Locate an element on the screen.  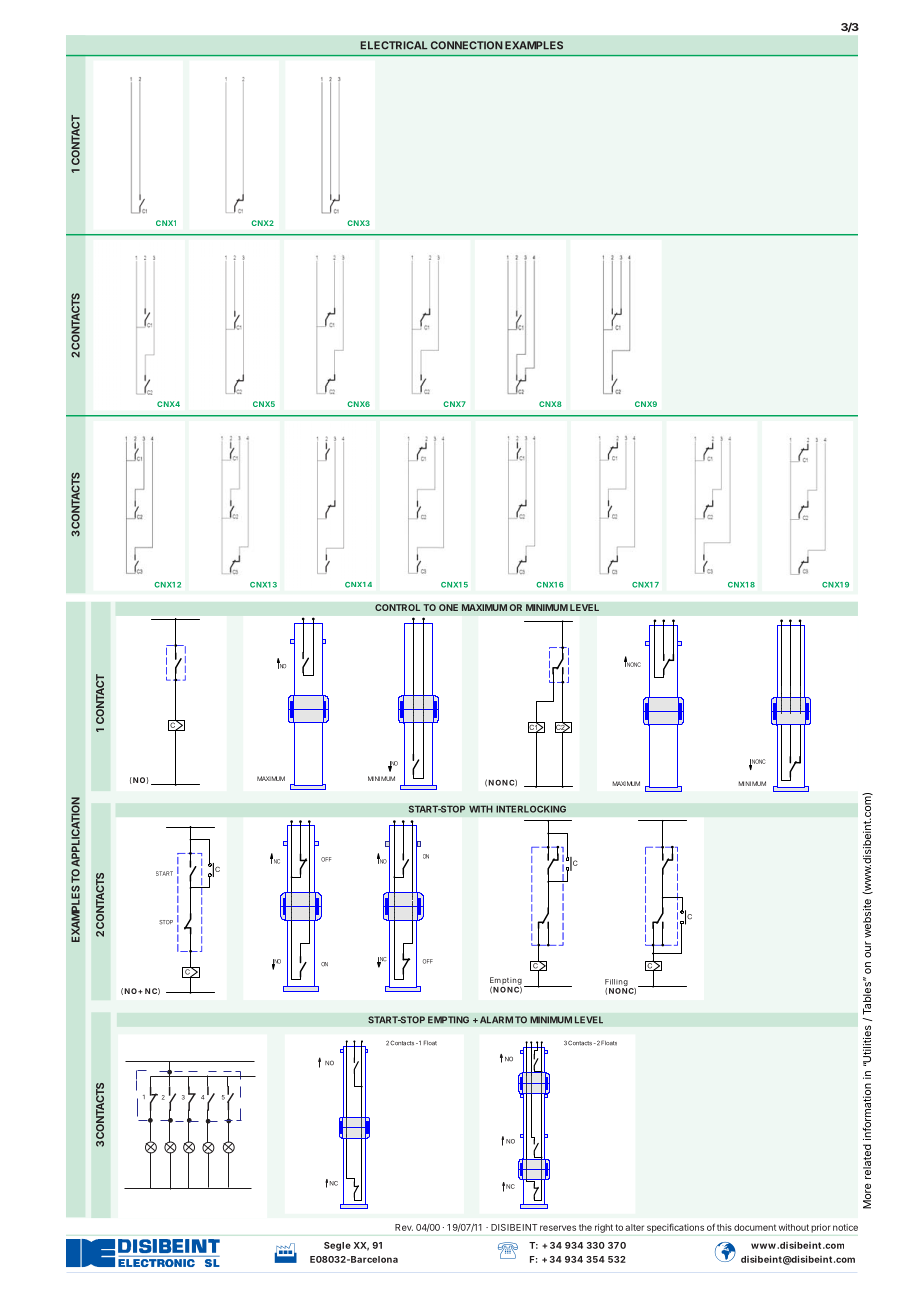
CONNECTION is located at coordinates (467, 45).
